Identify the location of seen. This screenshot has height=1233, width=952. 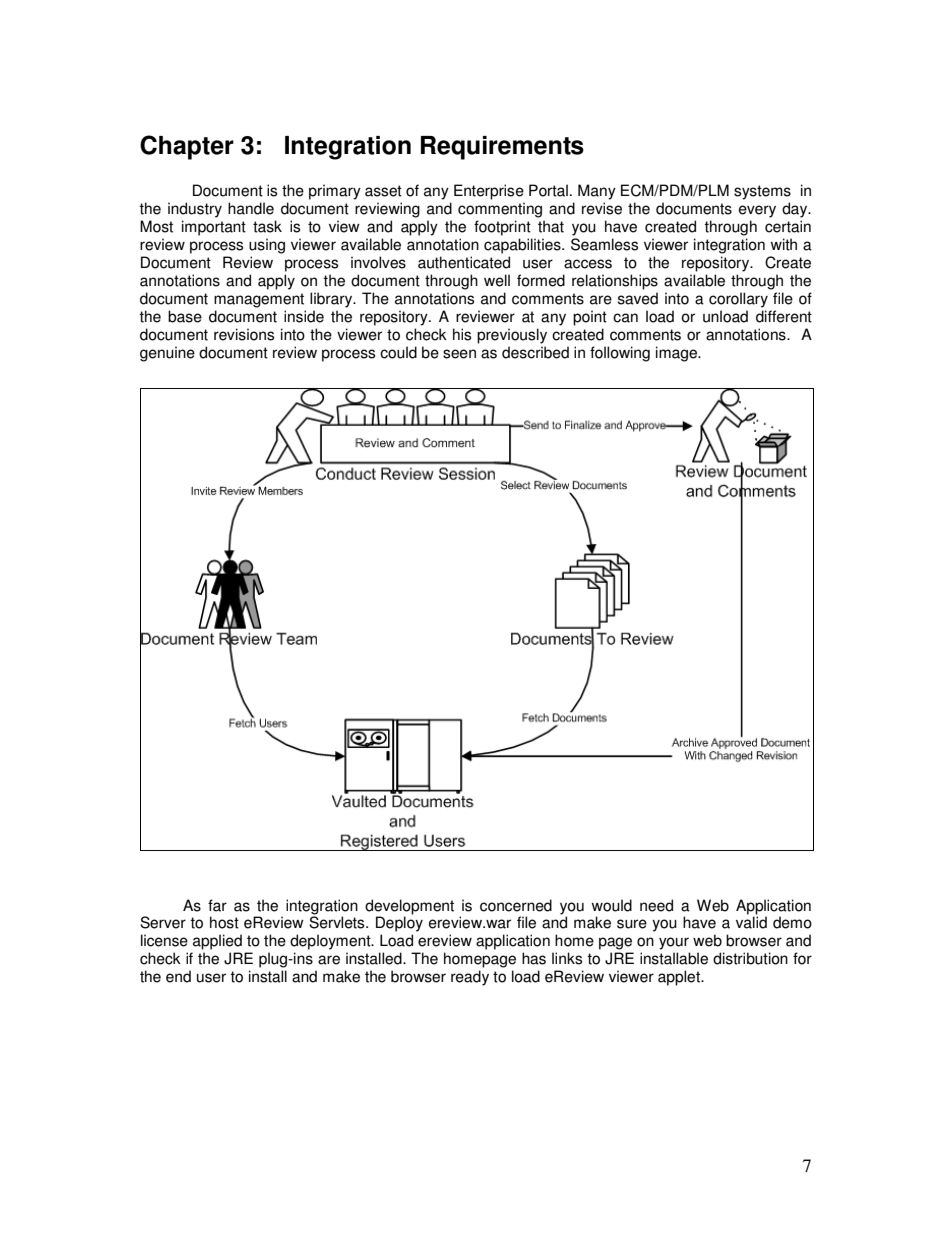
(459, 354).
